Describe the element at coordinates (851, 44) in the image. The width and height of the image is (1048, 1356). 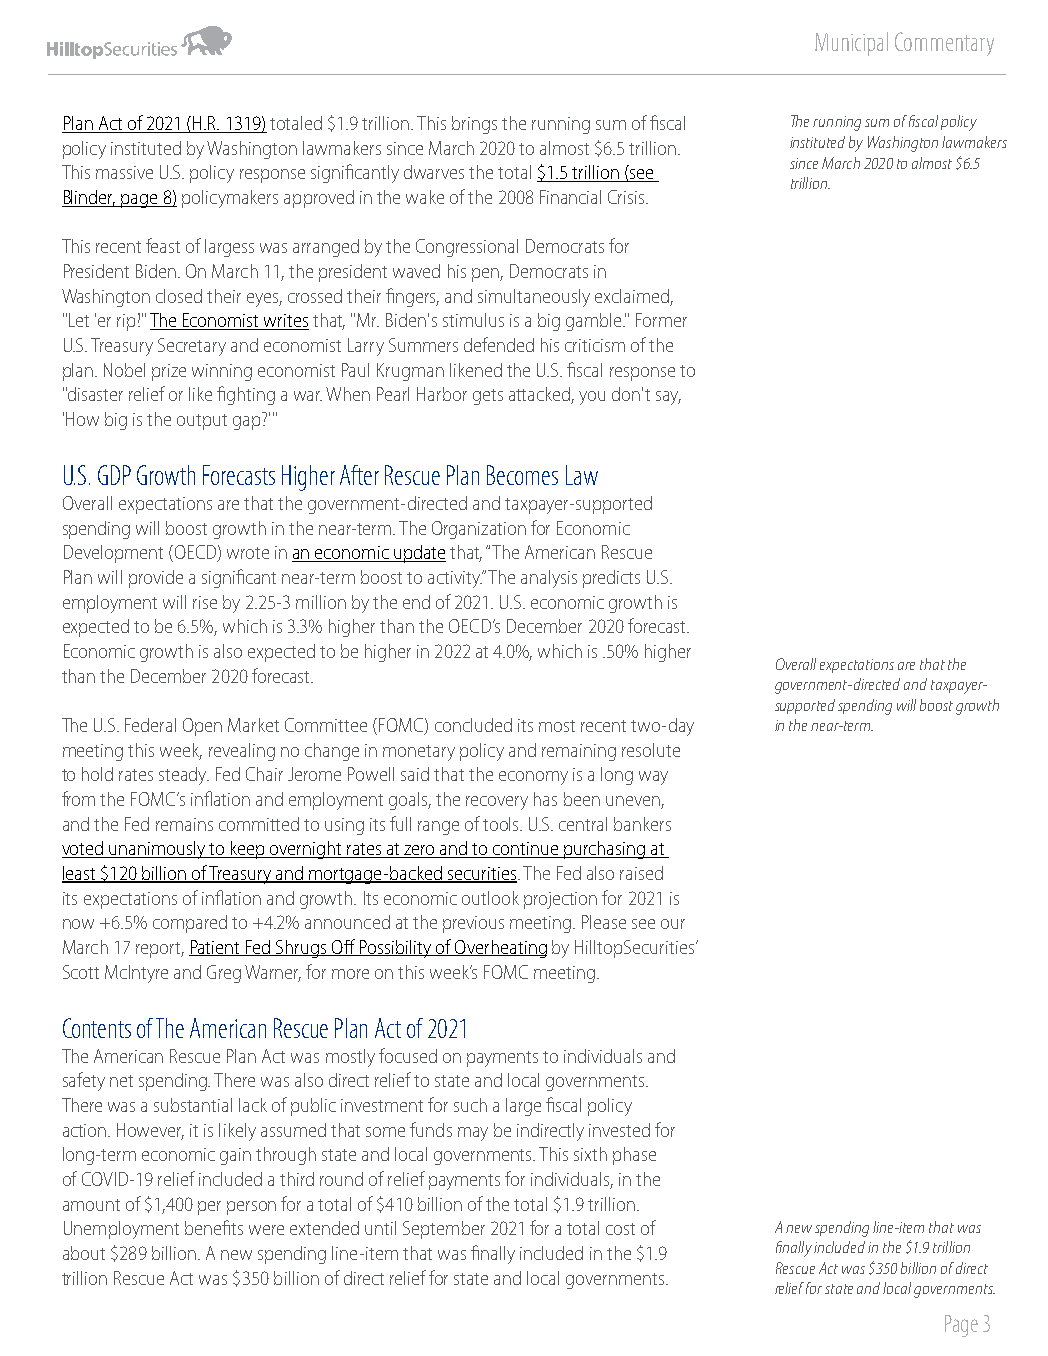
I see `Municipal` at that location.
